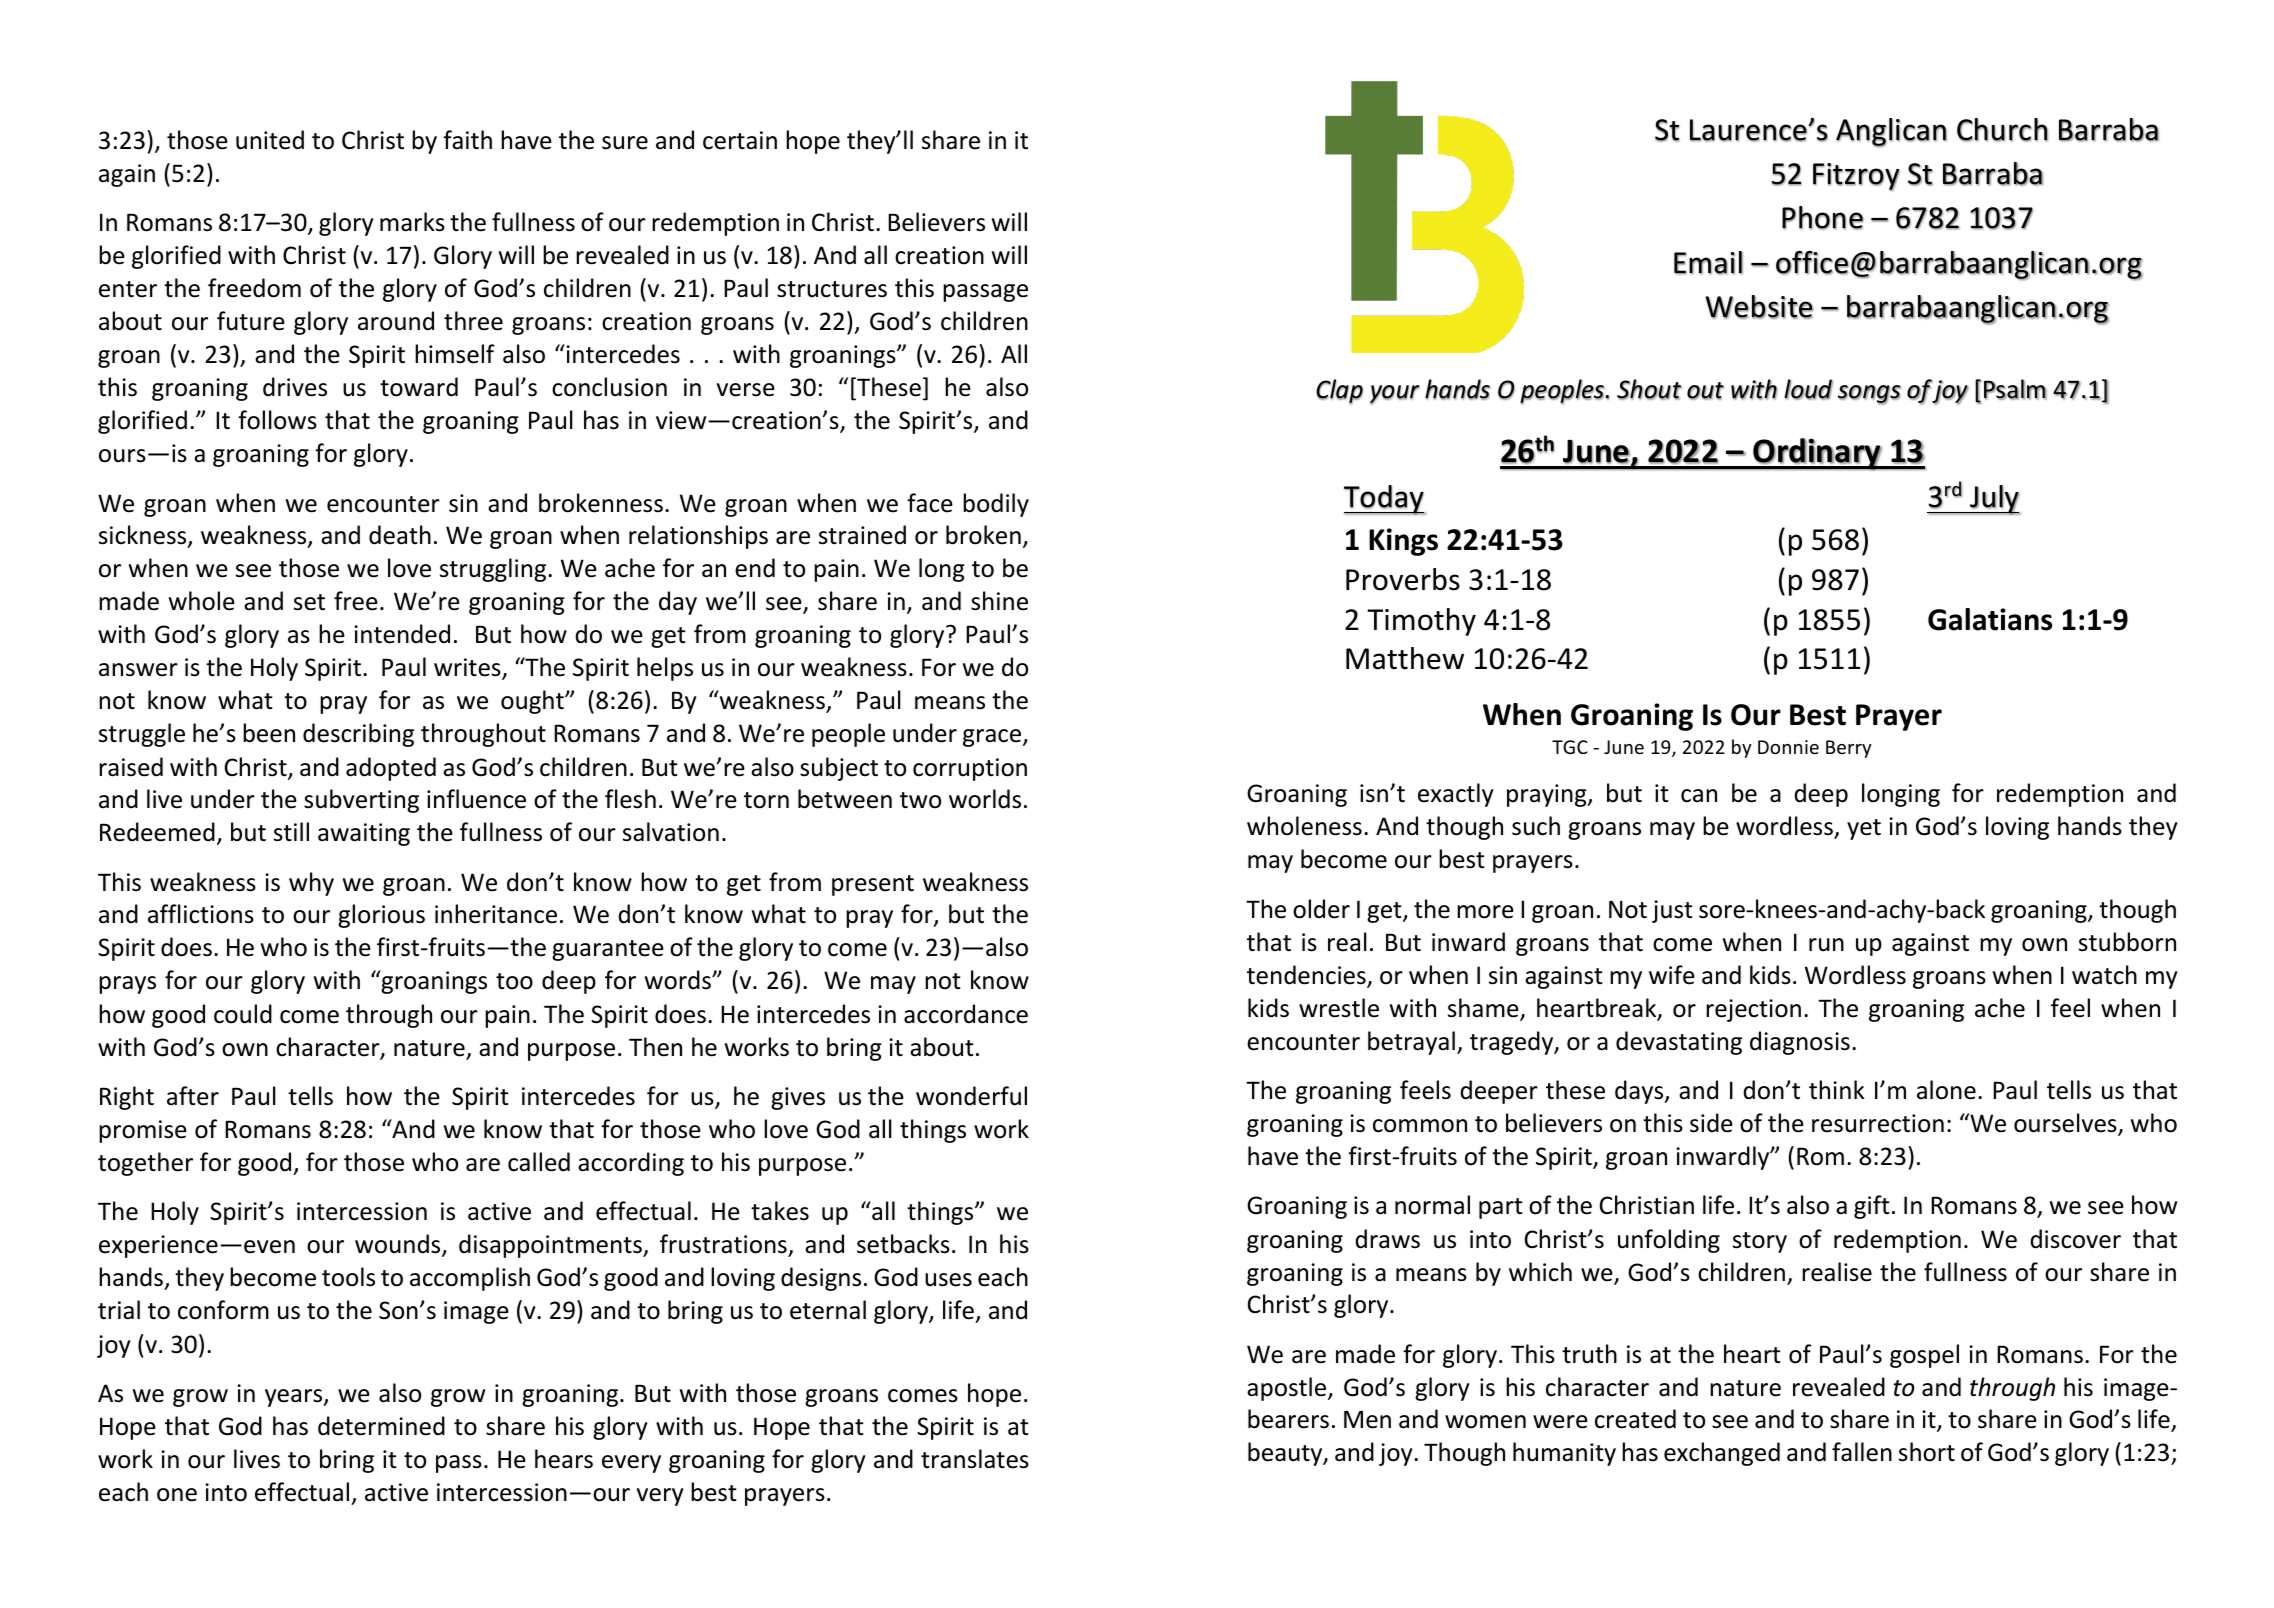  I want to click on united, so click(270, 140).
